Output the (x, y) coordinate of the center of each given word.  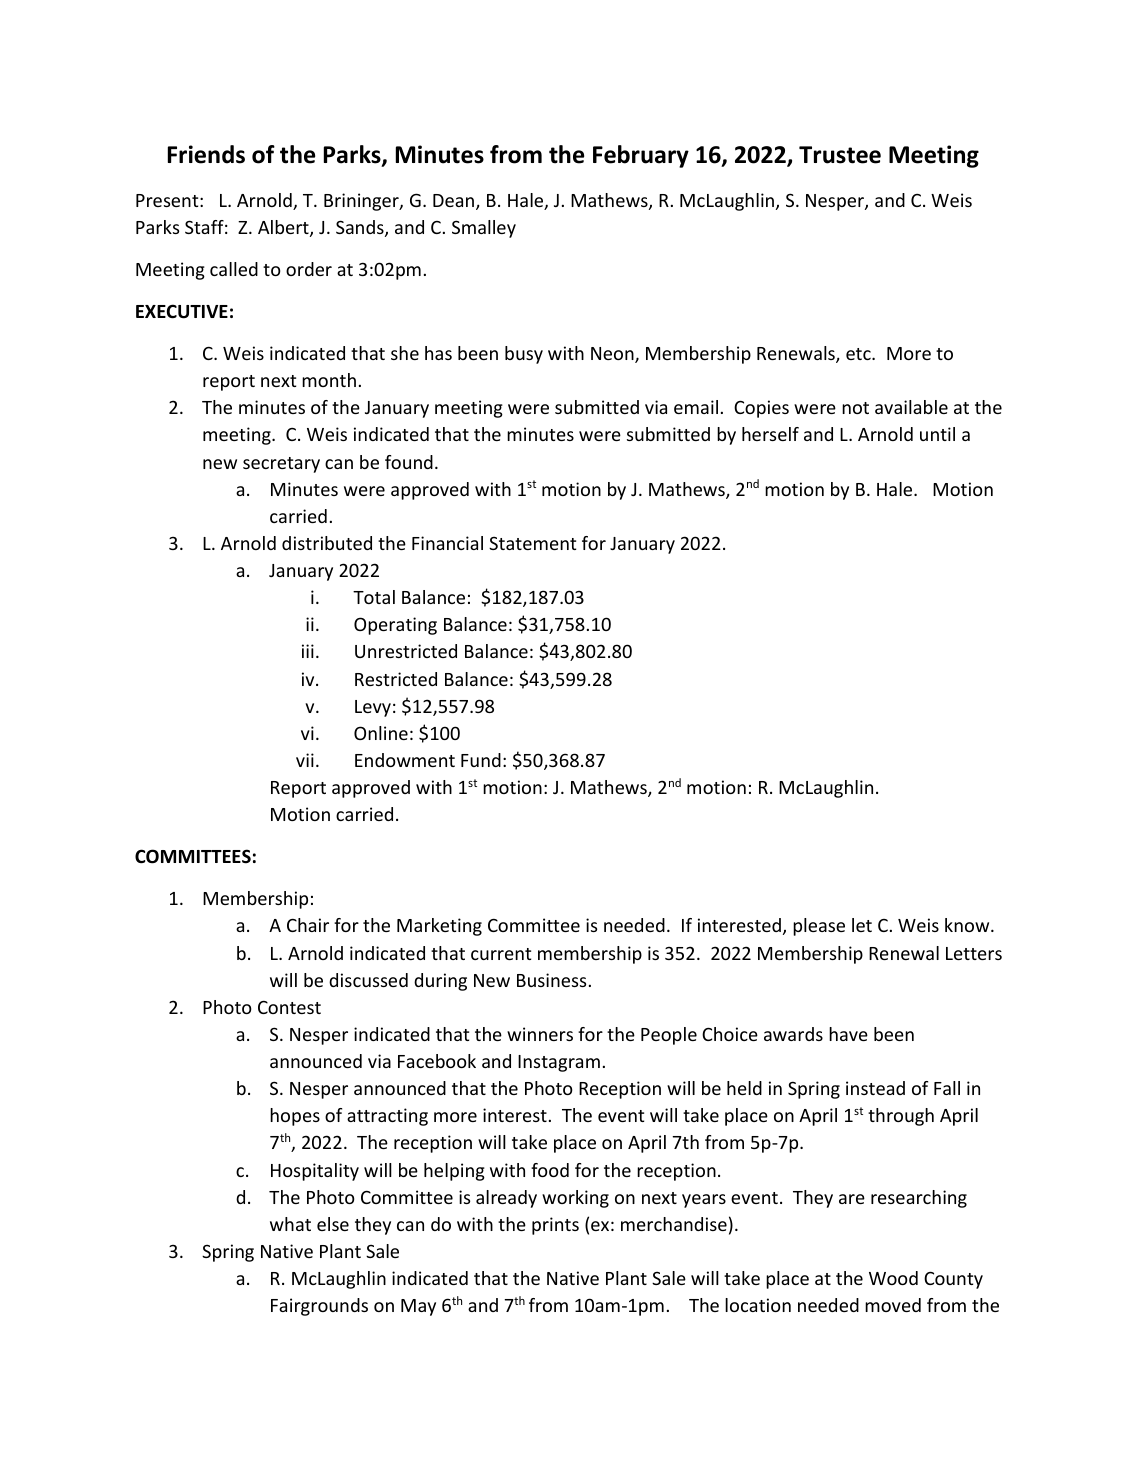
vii (305, 760)
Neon (613, 355)
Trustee (840, 155)
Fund (481, 760)
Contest (289, 1007)
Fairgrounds (319, 1307)
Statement (532, 543)
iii (308, 651)
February (641, 156)
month (329, 380)
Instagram (559, 1063)
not (855, 408)
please (819, 927)
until (937, 434)
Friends (206, 154)
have (848, 1034)
